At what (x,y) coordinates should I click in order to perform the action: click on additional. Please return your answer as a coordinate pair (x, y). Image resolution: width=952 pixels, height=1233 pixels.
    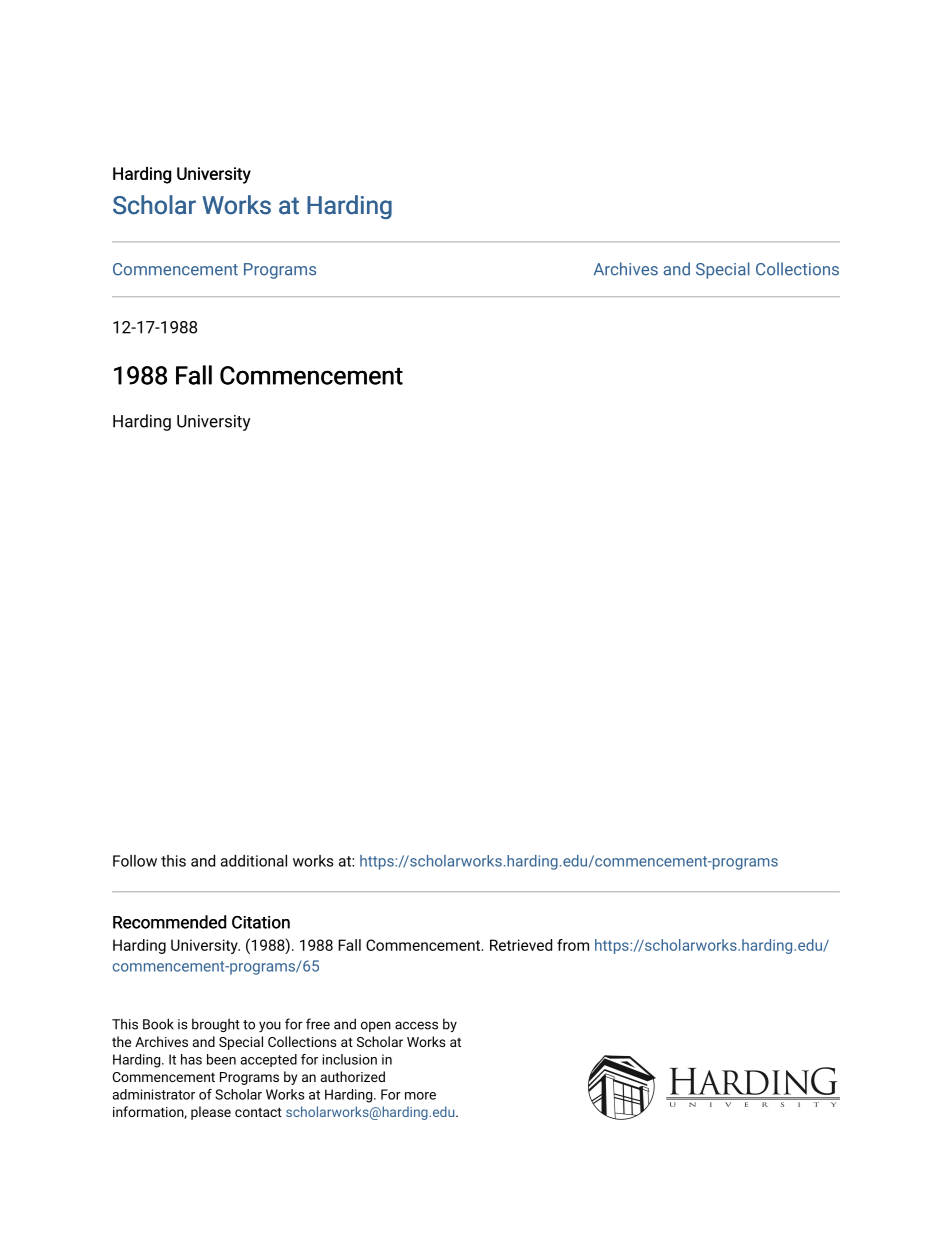
    Looking at the image, I should click on (254, 861).
